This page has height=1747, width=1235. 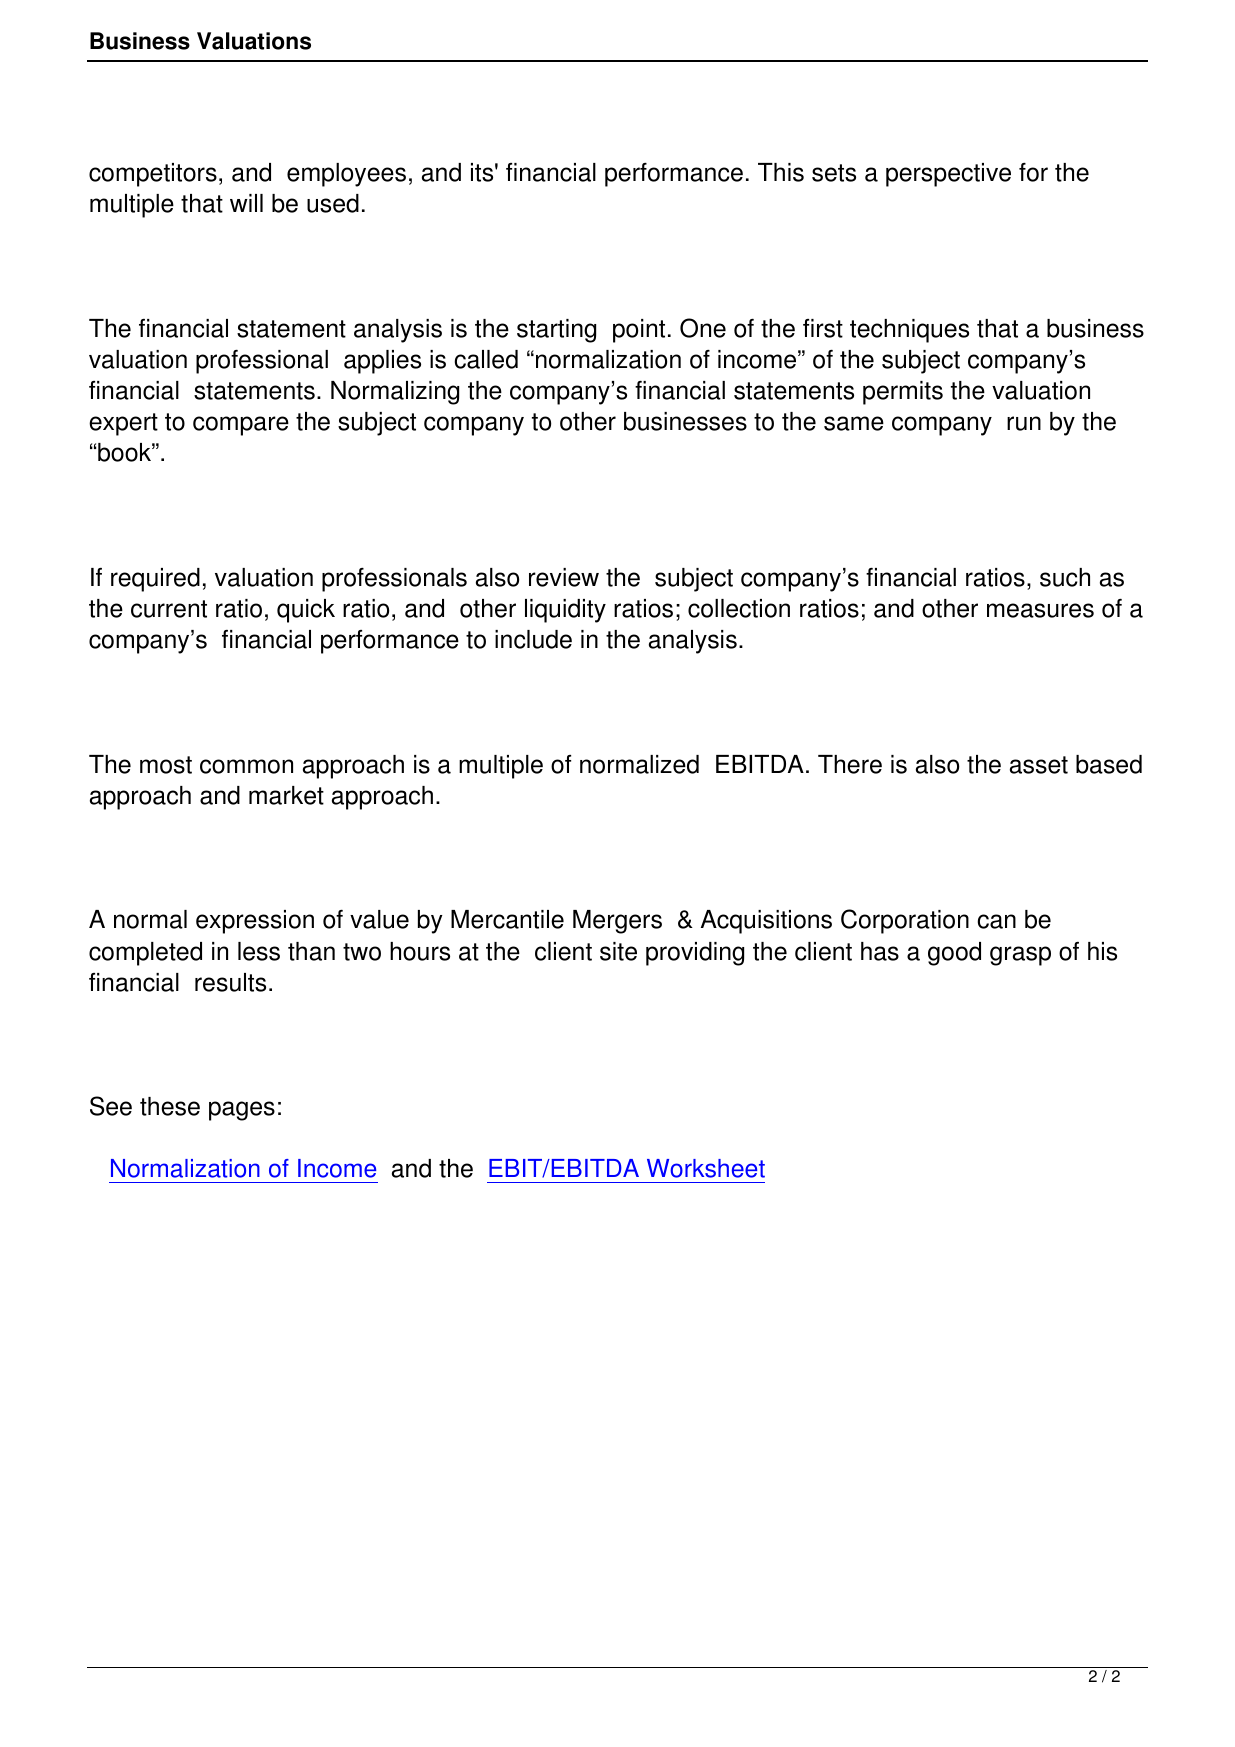 What do you see at coordinates (533, 639) in the page?
I see `include` at bounding box center [533, 639].
